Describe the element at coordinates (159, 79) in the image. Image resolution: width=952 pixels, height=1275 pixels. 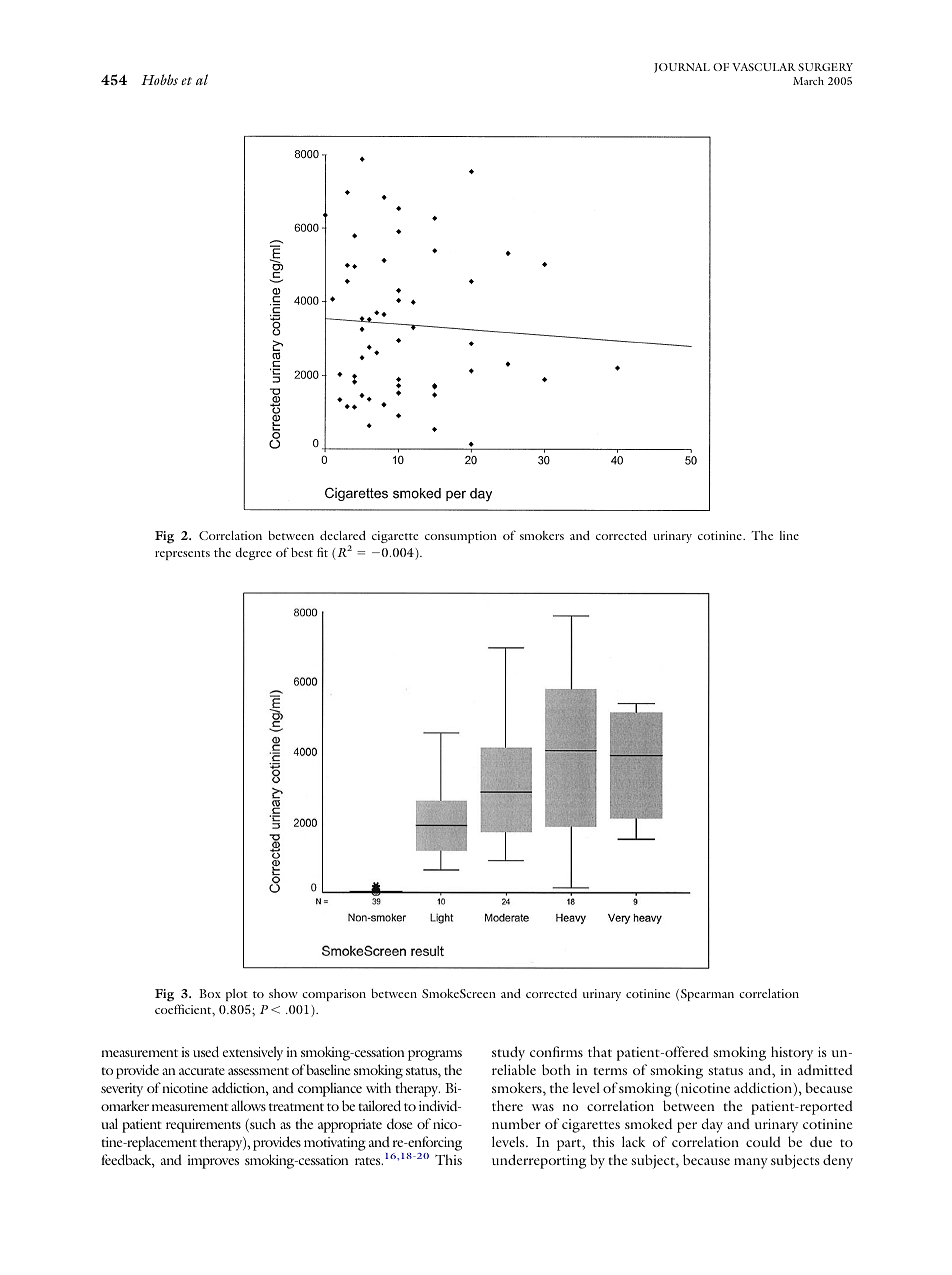
I see `Hobbs` at that location.
